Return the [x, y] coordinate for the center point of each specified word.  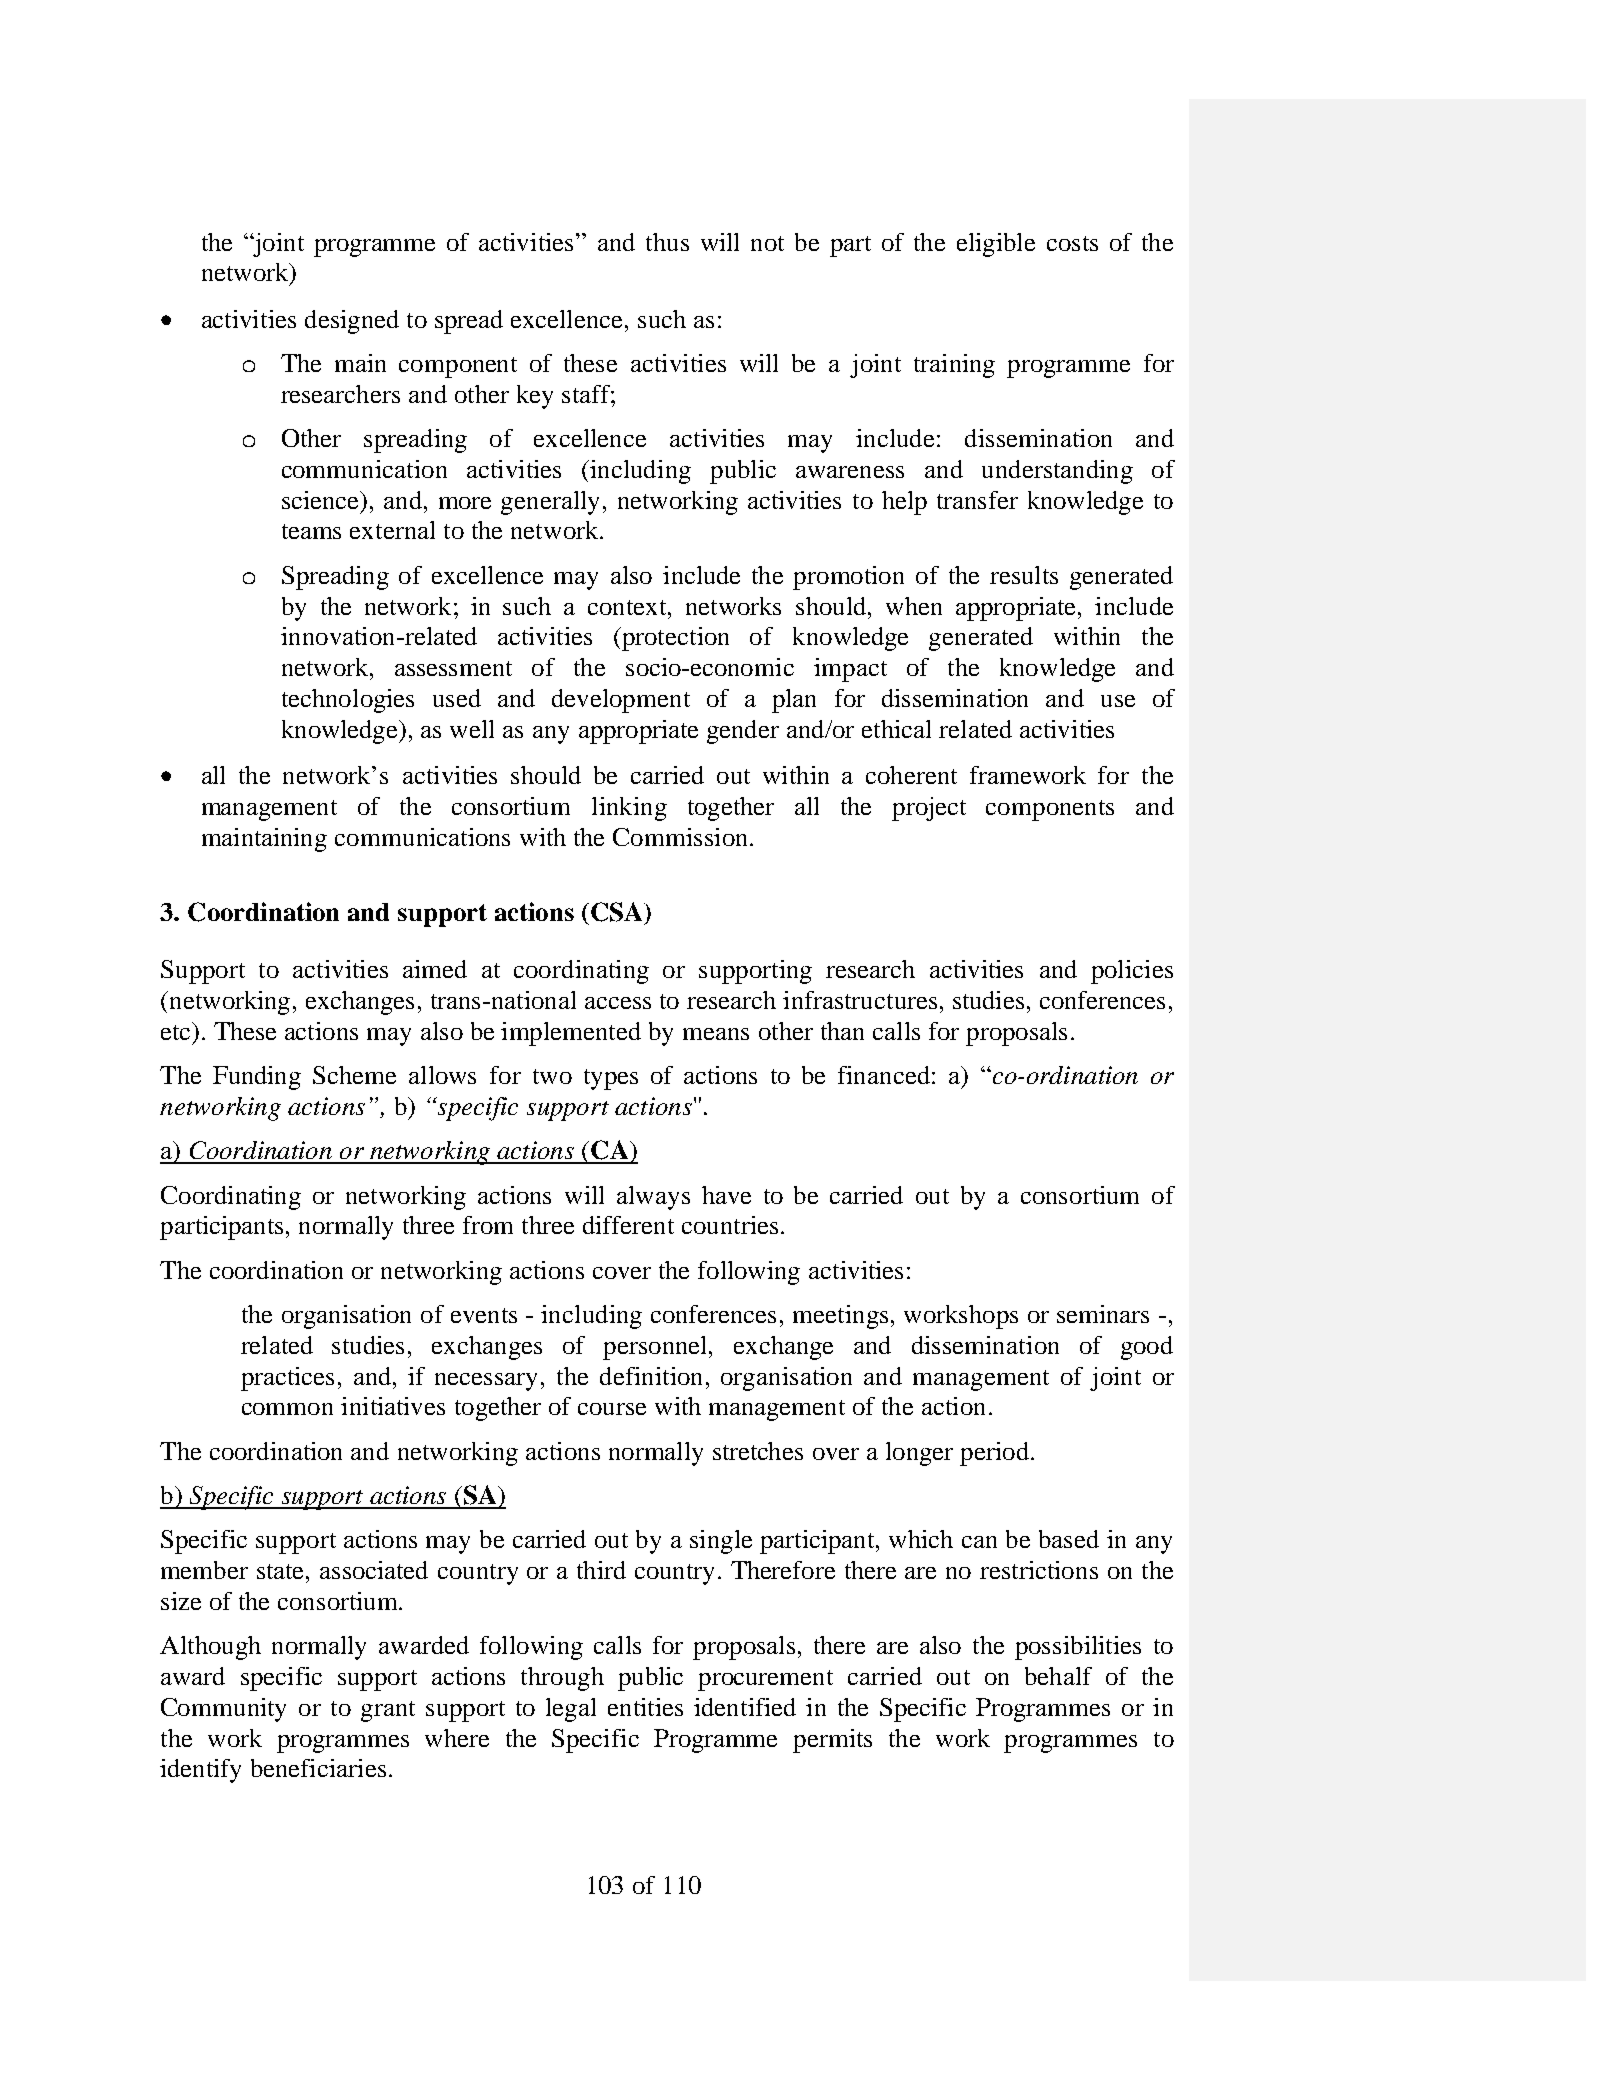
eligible [996, 245]
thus [667, 242]
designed [352, 322]
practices [287, 1379]
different [628, 1225]
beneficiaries [318, 1768]
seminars [1103, 1314]
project [929, 809]
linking [629, 809]
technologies [348, 701]
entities [645, 1707]
